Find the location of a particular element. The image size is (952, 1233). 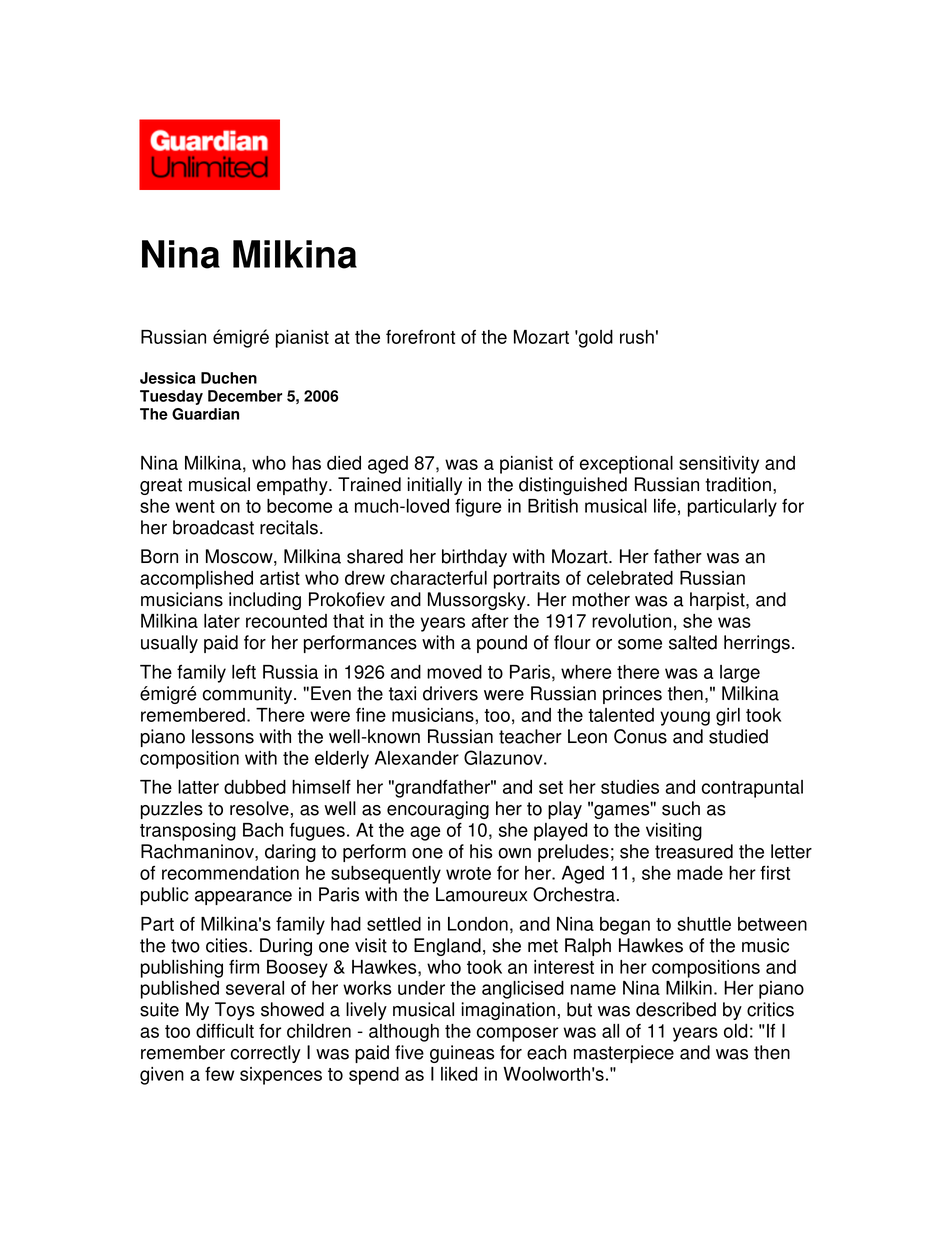

correctly is located at coordinates (266, 1054).
